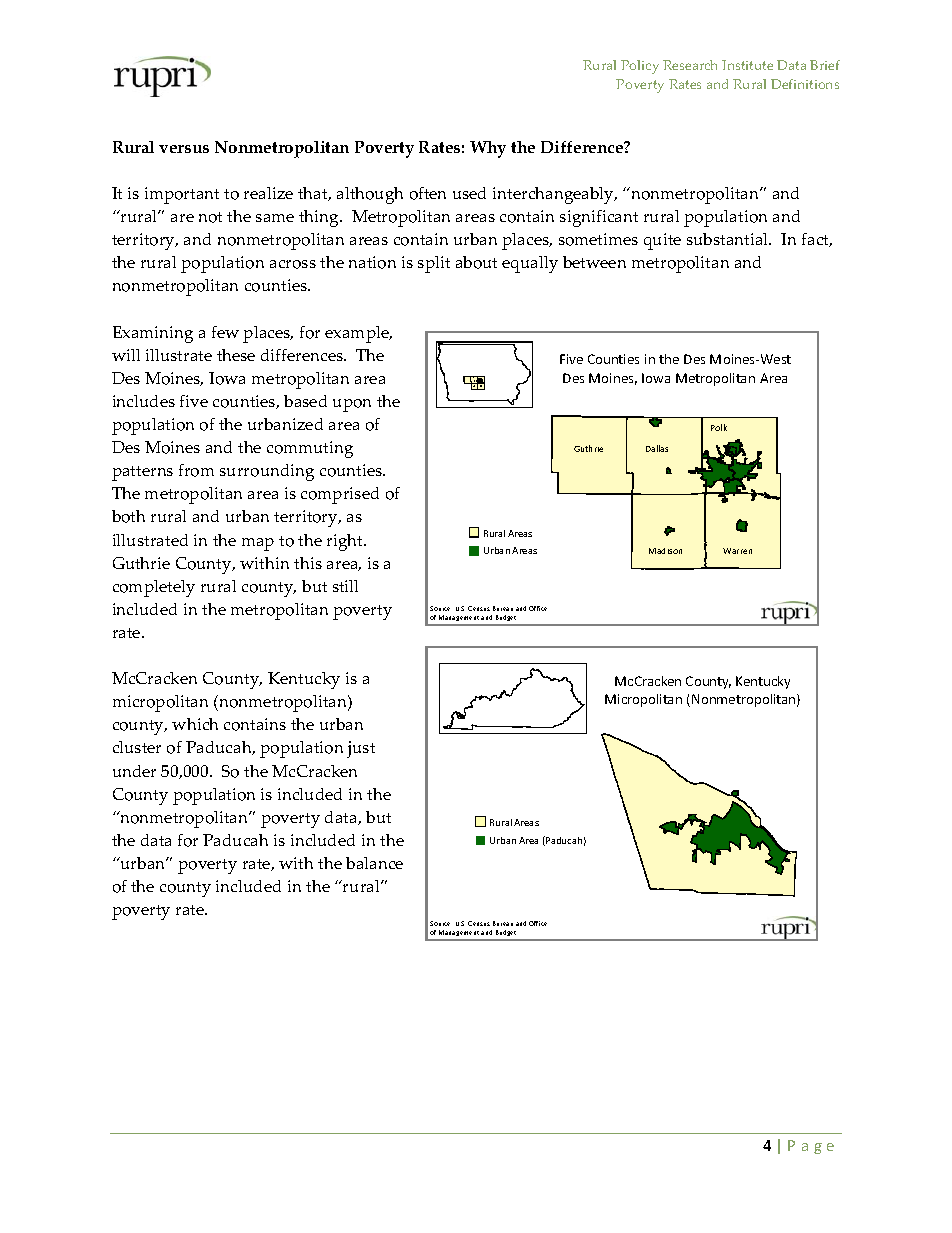 The height and width of the image is (1233, 952). I want to click on Institute, so click(747, 65).
